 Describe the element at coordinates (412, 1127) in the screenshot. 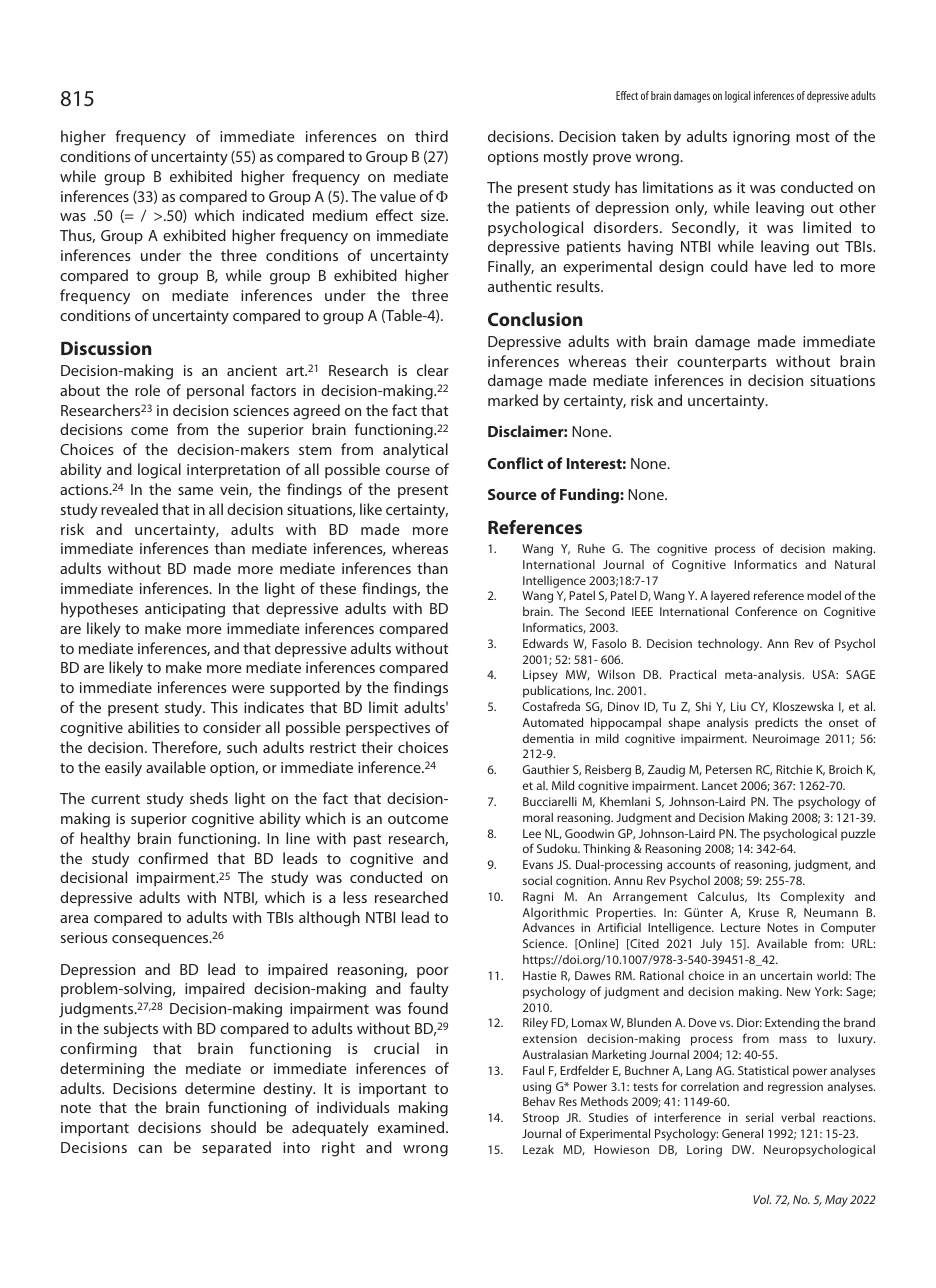

I see `examined` at that location.
